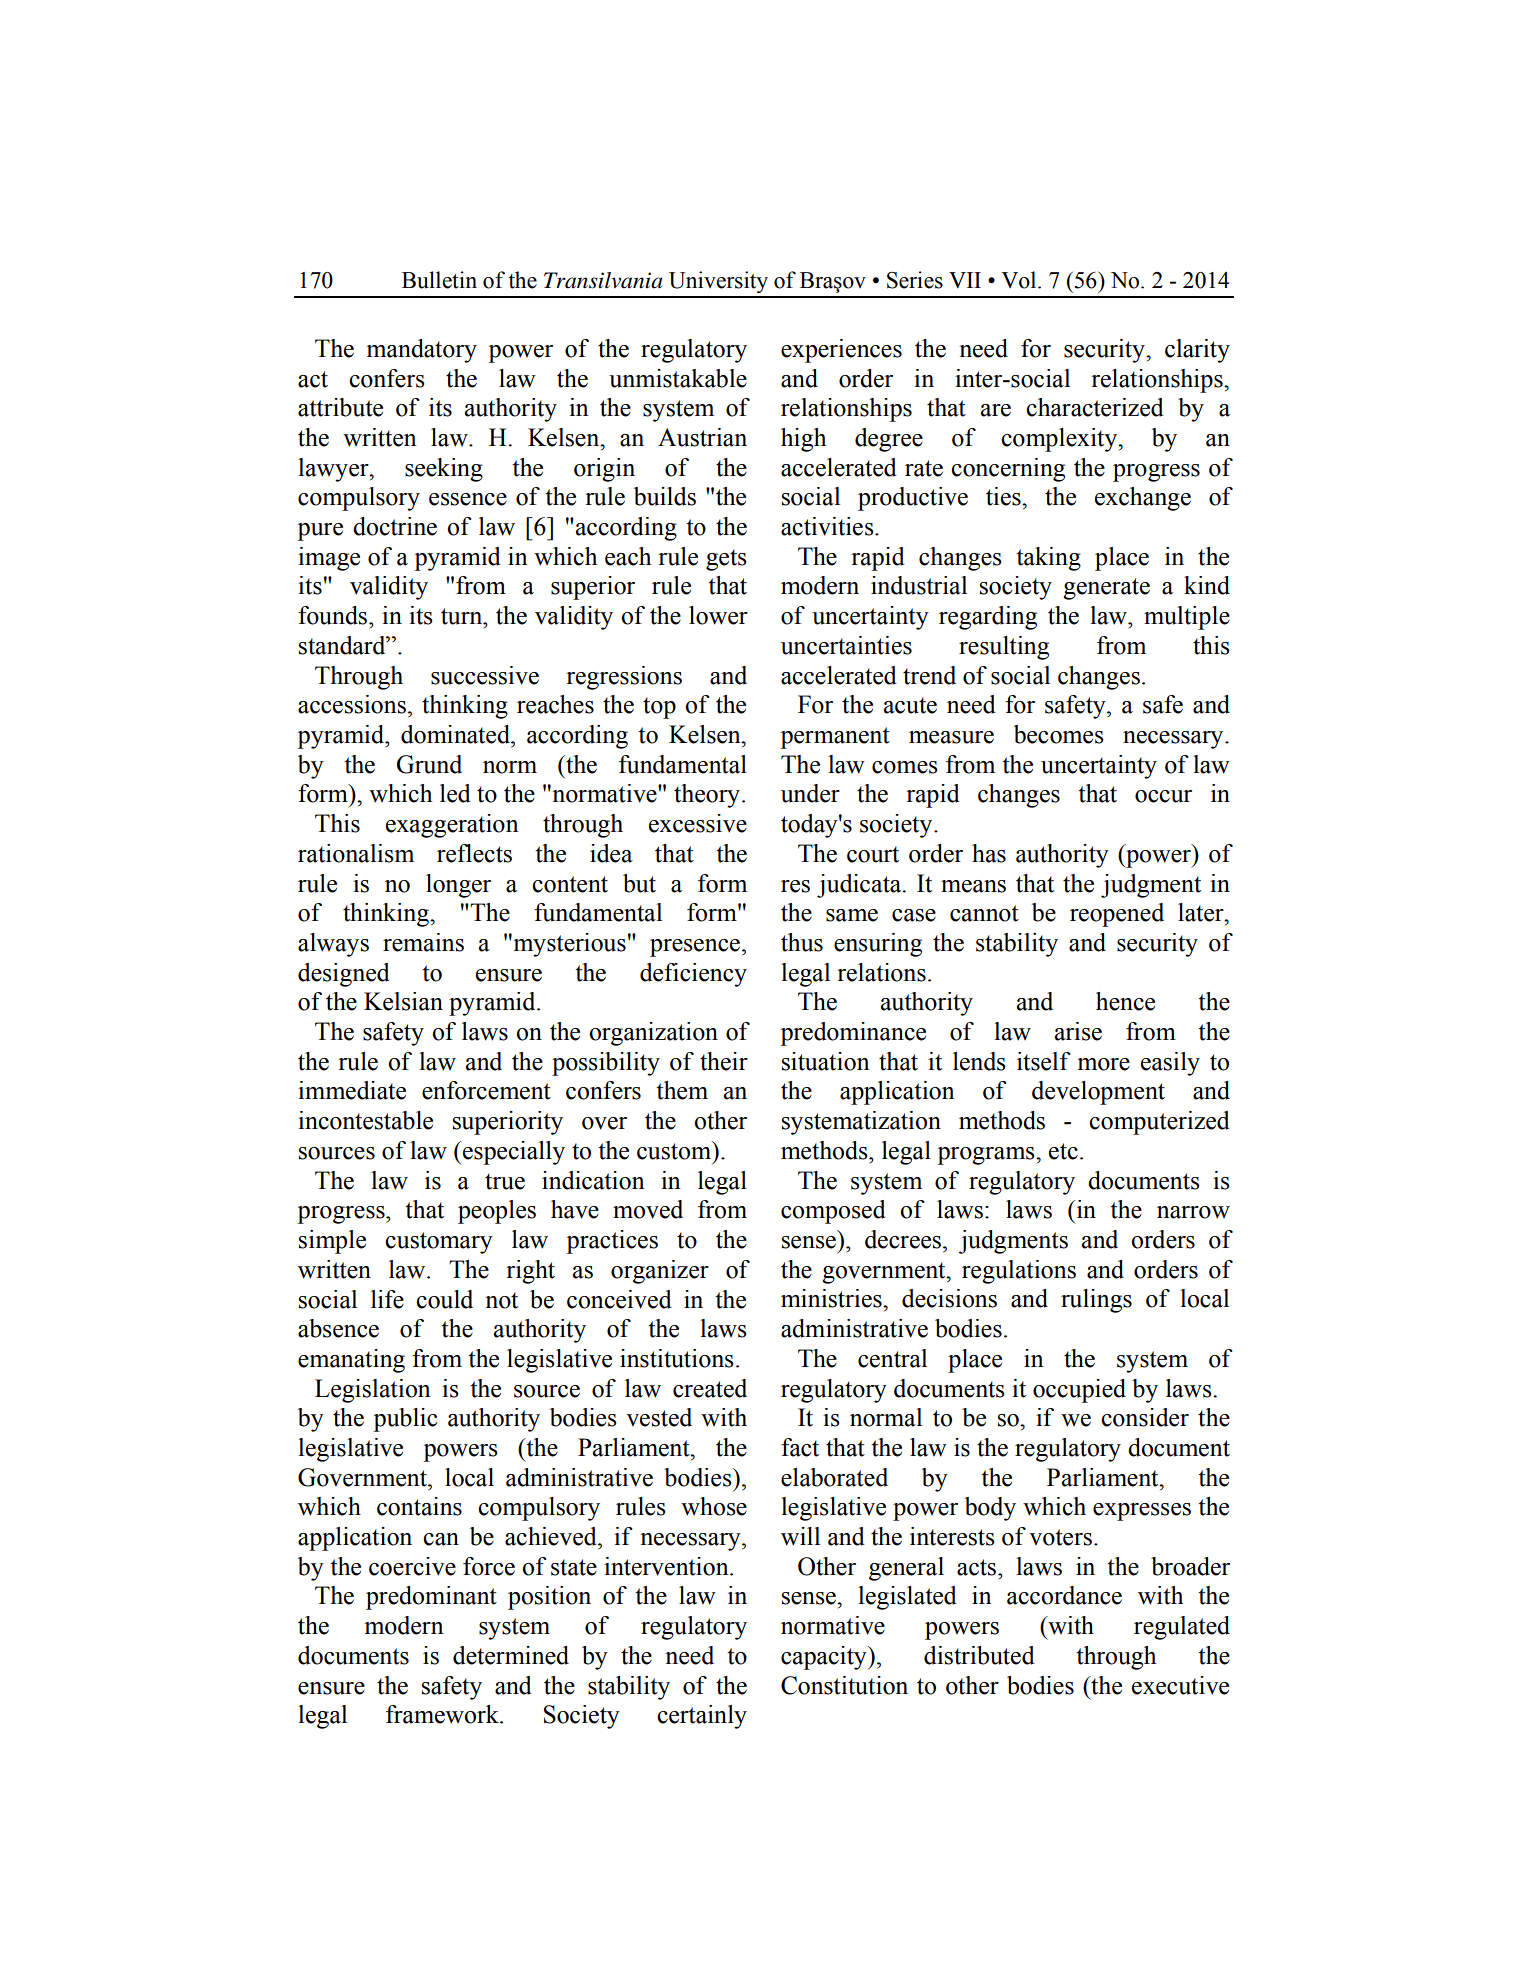  What do you see at coordinates (718, 615) in the page?
I see `lower` at bounding box center [718, 615].
